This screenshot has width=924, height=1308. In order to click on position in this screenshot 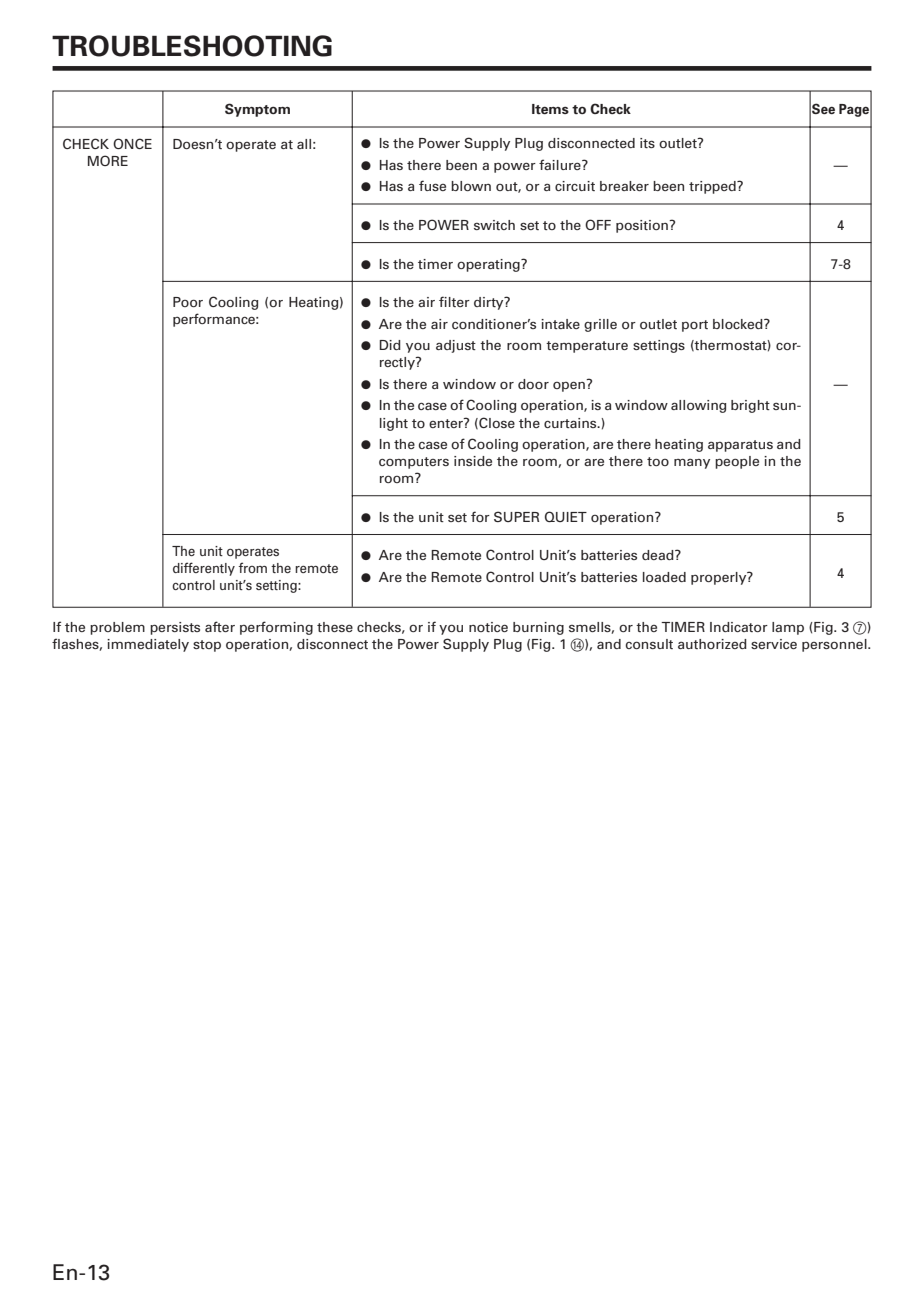, I will do `click(643, 226)`.
